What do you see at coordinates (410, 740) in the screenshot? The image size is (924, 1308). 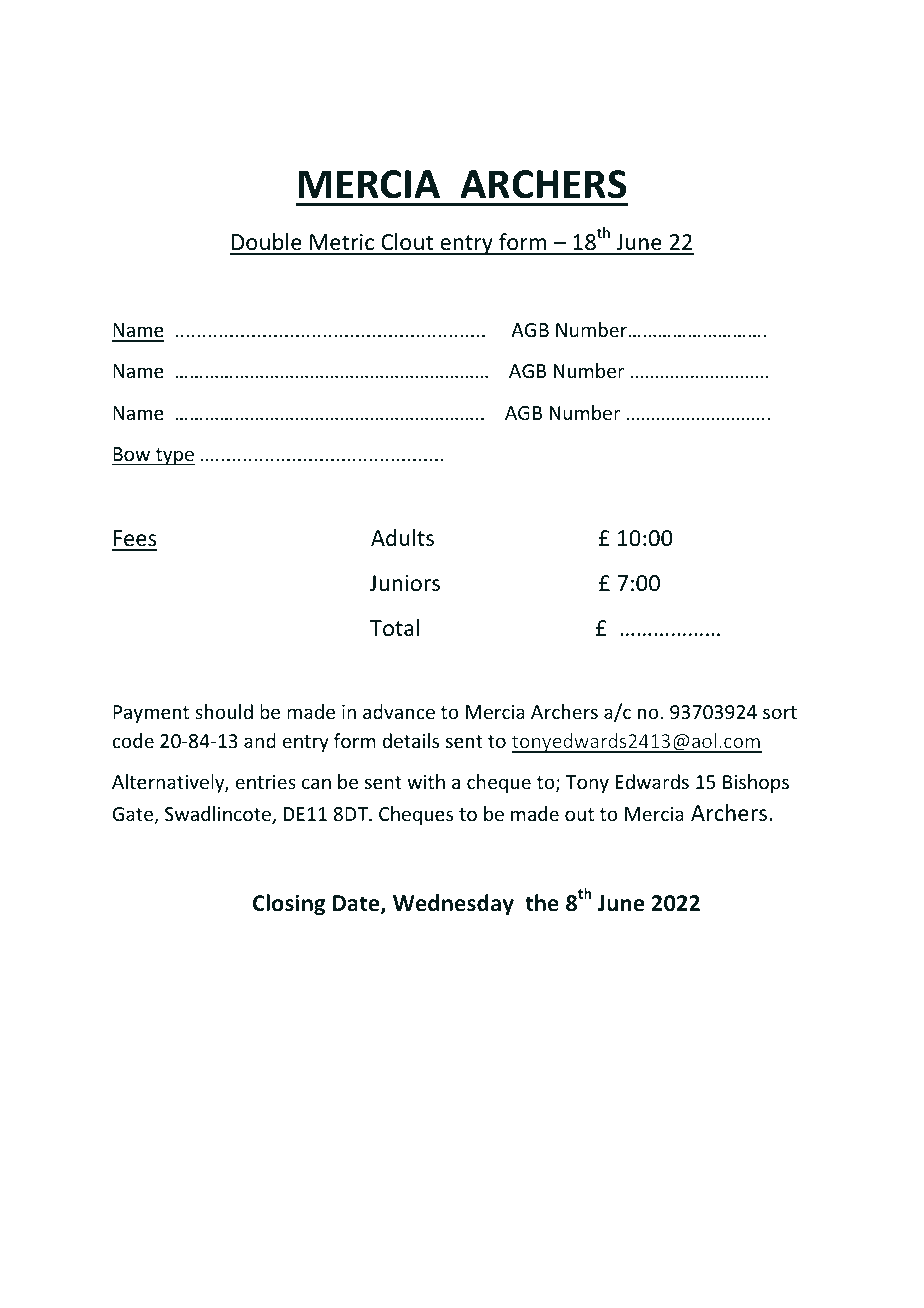 I see `details` at bounding box center [410, 740].
